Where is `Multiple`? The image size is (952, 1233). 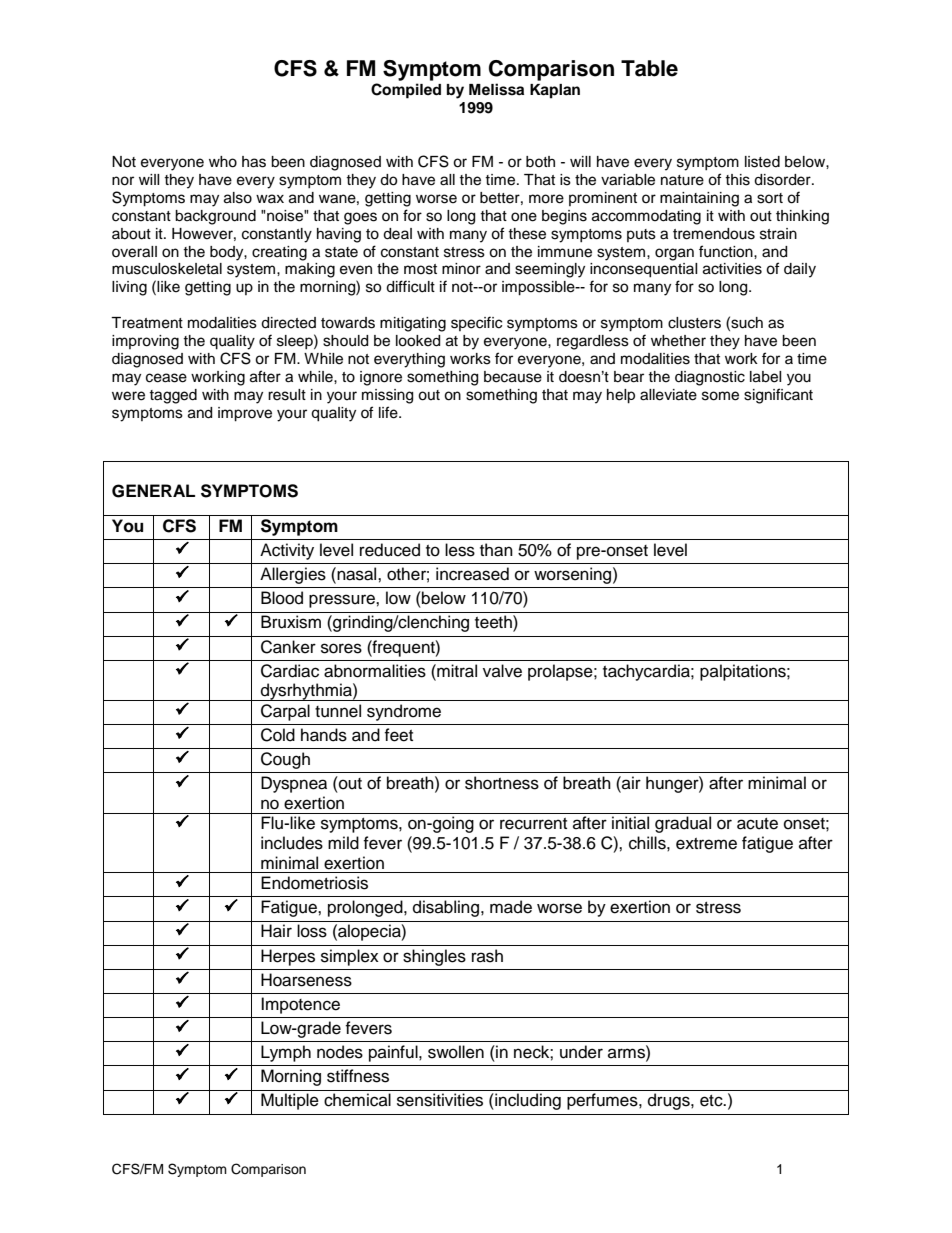
Multiple is located at coordinates (290, 1101).
